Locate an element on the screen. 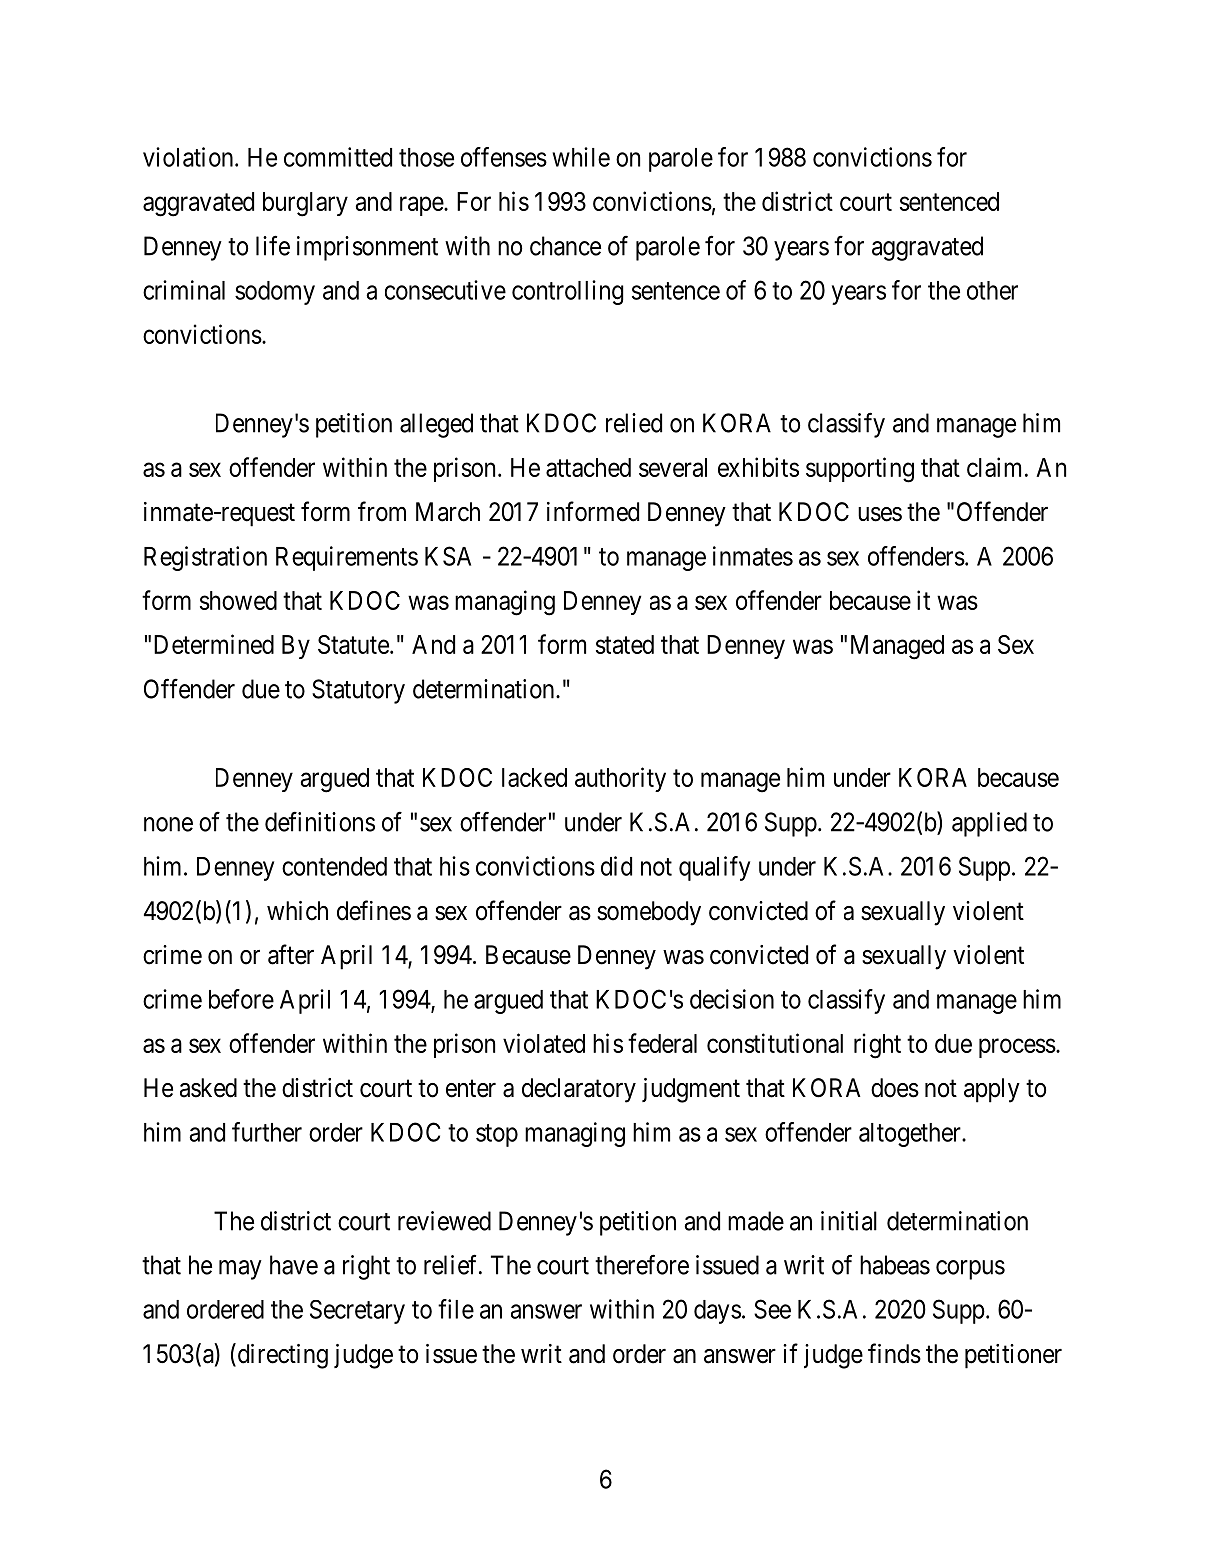 This screenshot has width=1210, height=1565. from is located at coordinates (382, 511).
